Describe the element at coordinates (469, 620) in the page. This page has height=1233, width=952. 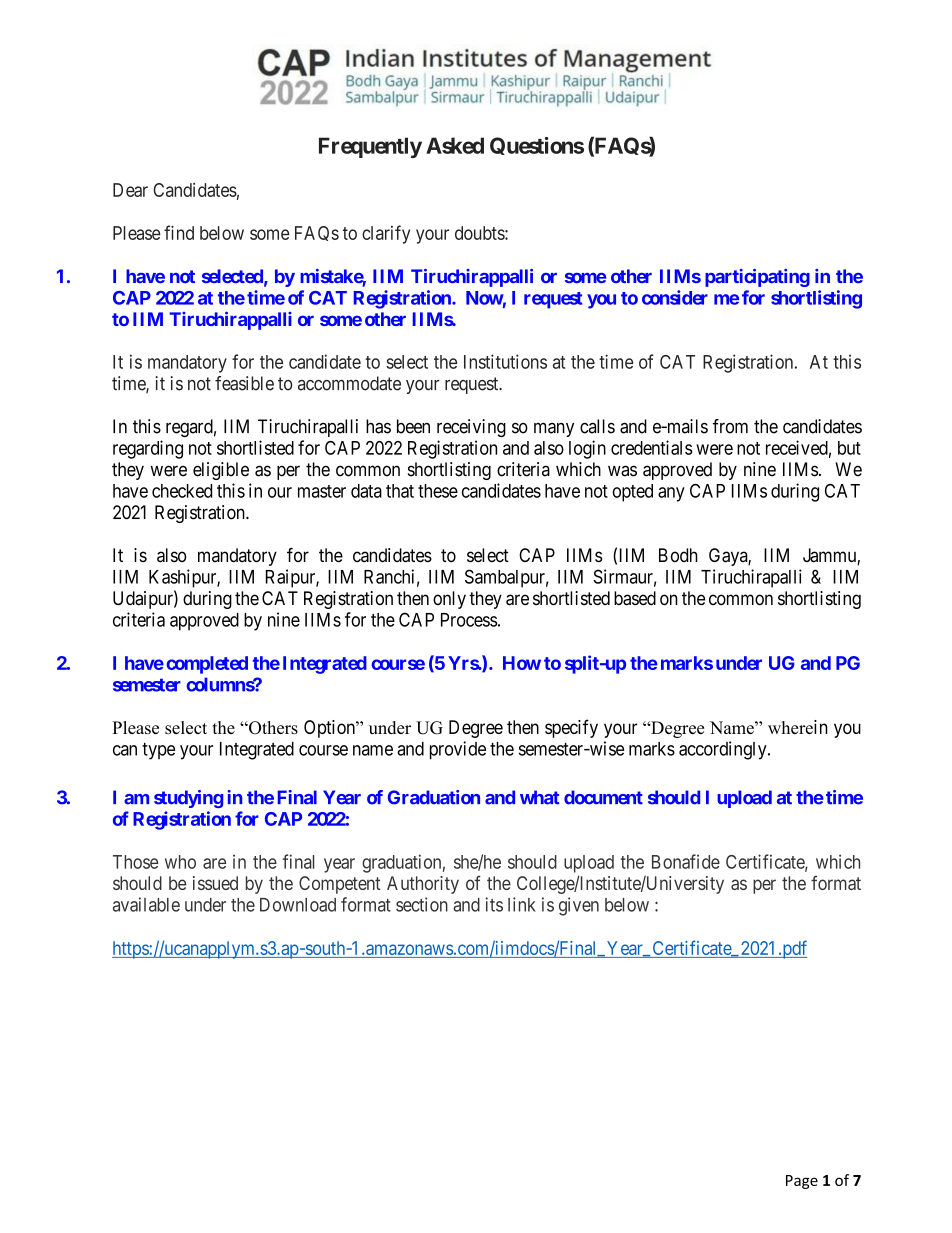
I see `Process` at that location.
